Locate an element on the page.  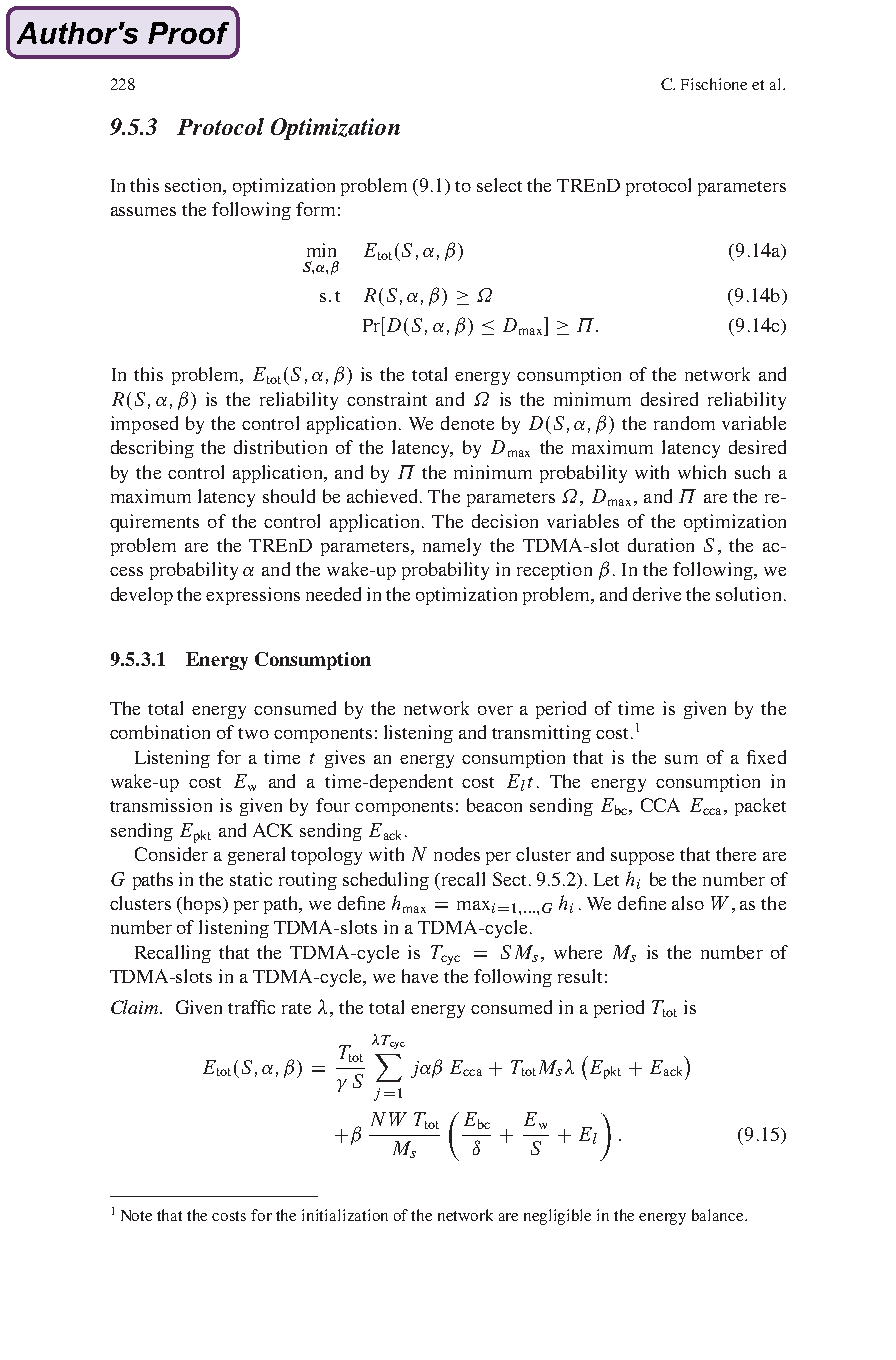
random is located at coordinates (684, 423).
